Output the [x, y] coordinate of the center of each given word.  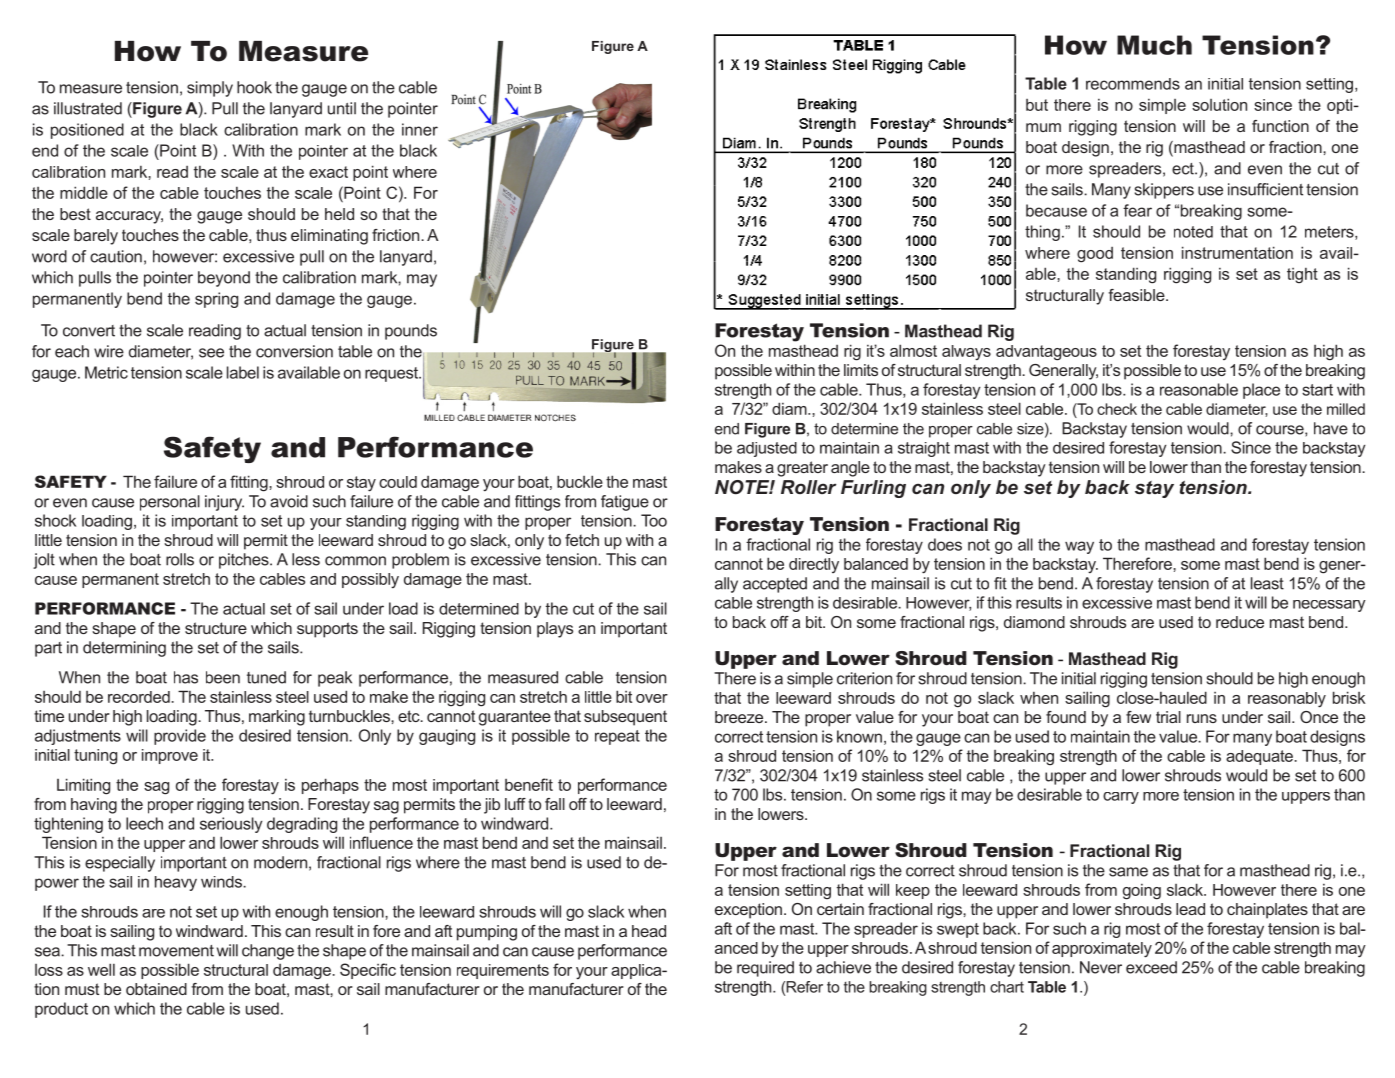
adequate [1259, 757]
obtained [156, 989]
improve [170, 756]
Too [654, 520]
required [765, 969]
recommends [1133, 84]
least [1267, 583]
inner [420, 129]
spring [216, 300]
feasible [1137, 295]
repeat [617, 737]
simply [210, 89]
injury [224, 503]
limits [861, 370]
